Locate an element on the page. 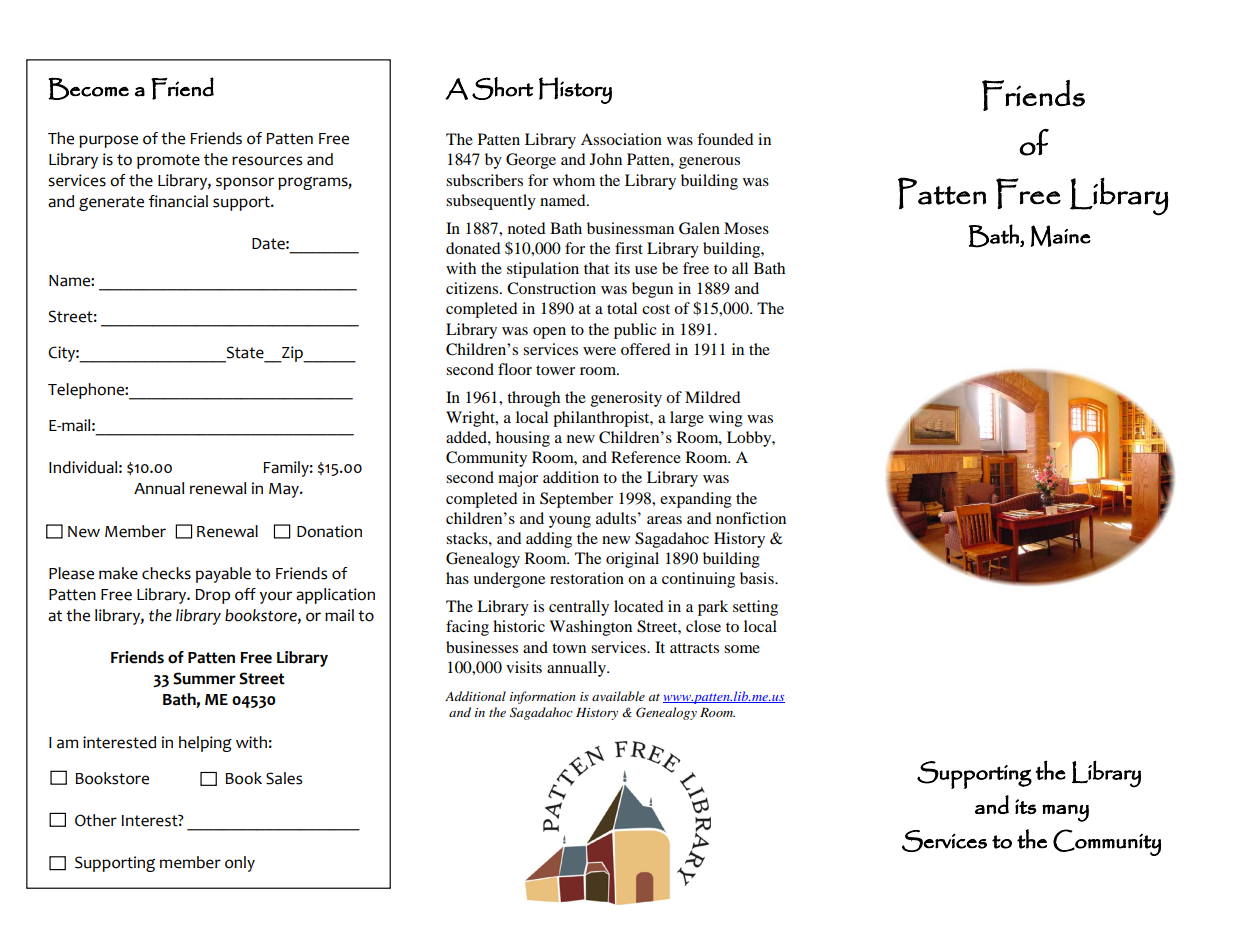 This page has height=952, width=1233. Summer is located at coordinates (204, 678).
